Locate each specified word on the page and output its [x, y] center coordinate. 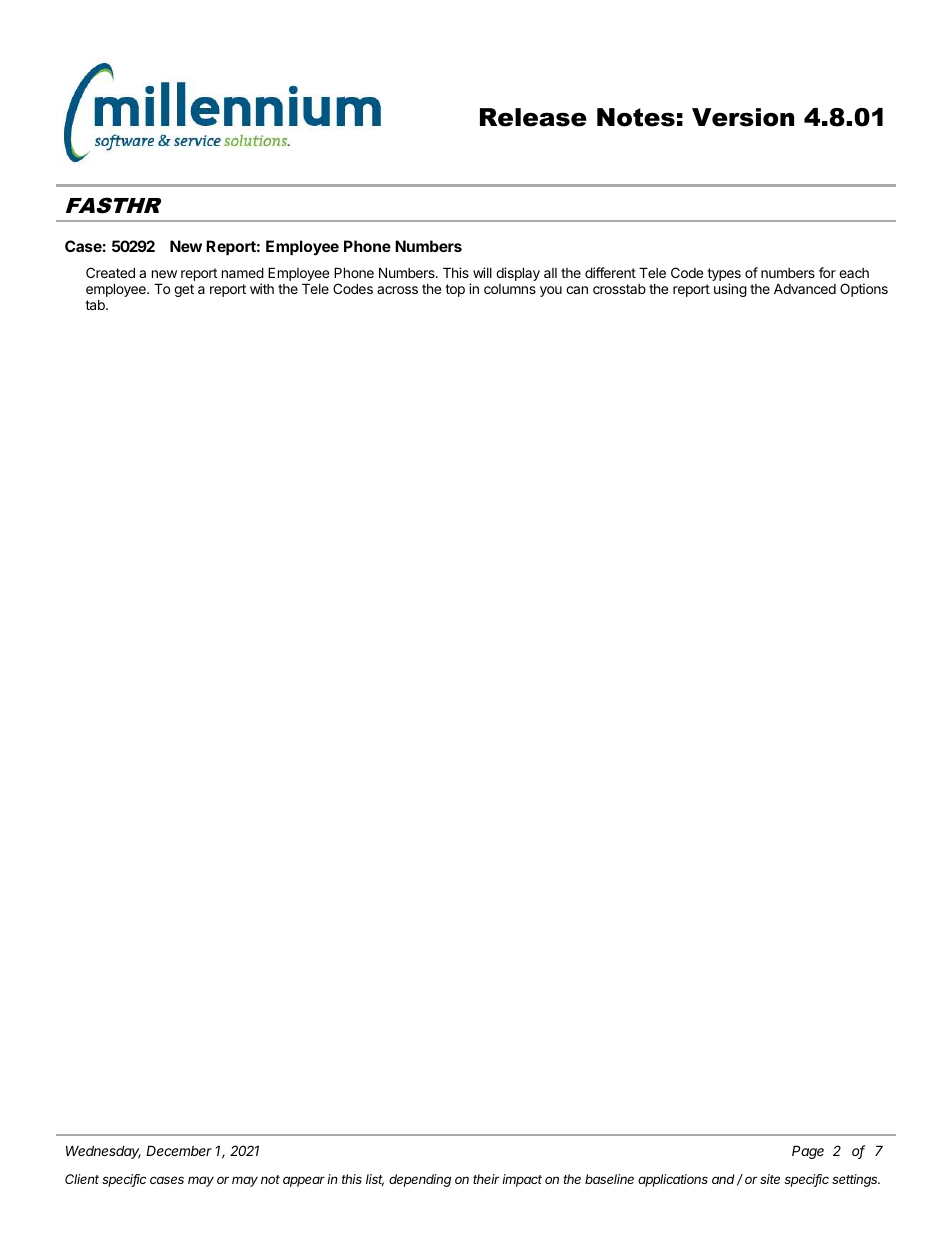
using [730, 290]
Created [110, 272]
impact [522, 1180]
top [455, 290]
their [486, 1179]
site [770, 1179]
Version [743, 117]
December [179, 1150]
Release [533, 117]
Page [808, 1152]
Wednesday [103, 1152]
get [184, 290]
